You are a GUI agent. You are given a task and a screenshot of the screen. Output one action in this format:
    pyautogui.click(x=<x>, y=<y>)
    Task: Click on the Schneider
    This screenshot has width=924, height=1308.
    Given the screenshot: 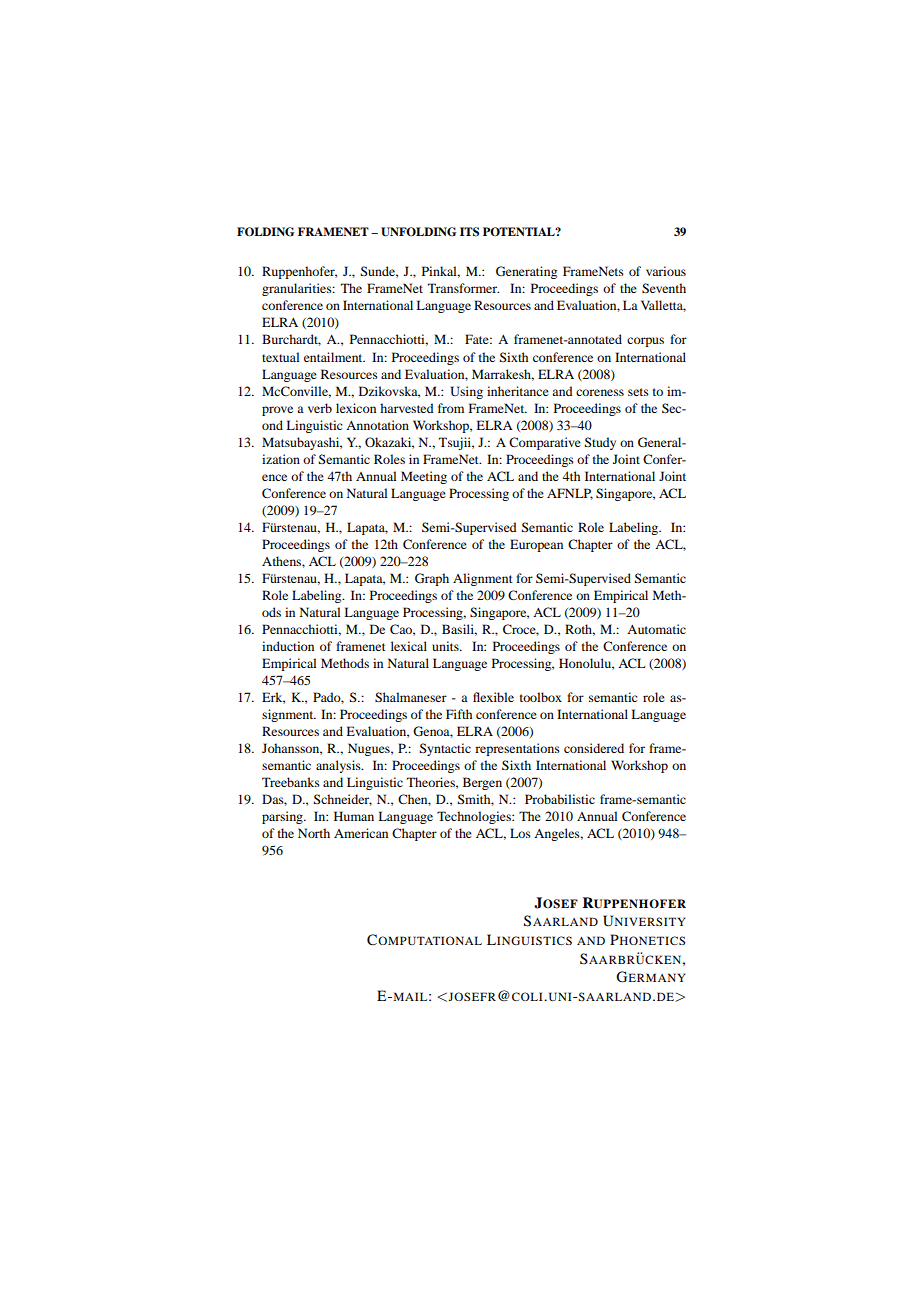 What is the action you would take?
    pyautogui.click(x=342, y=800)
